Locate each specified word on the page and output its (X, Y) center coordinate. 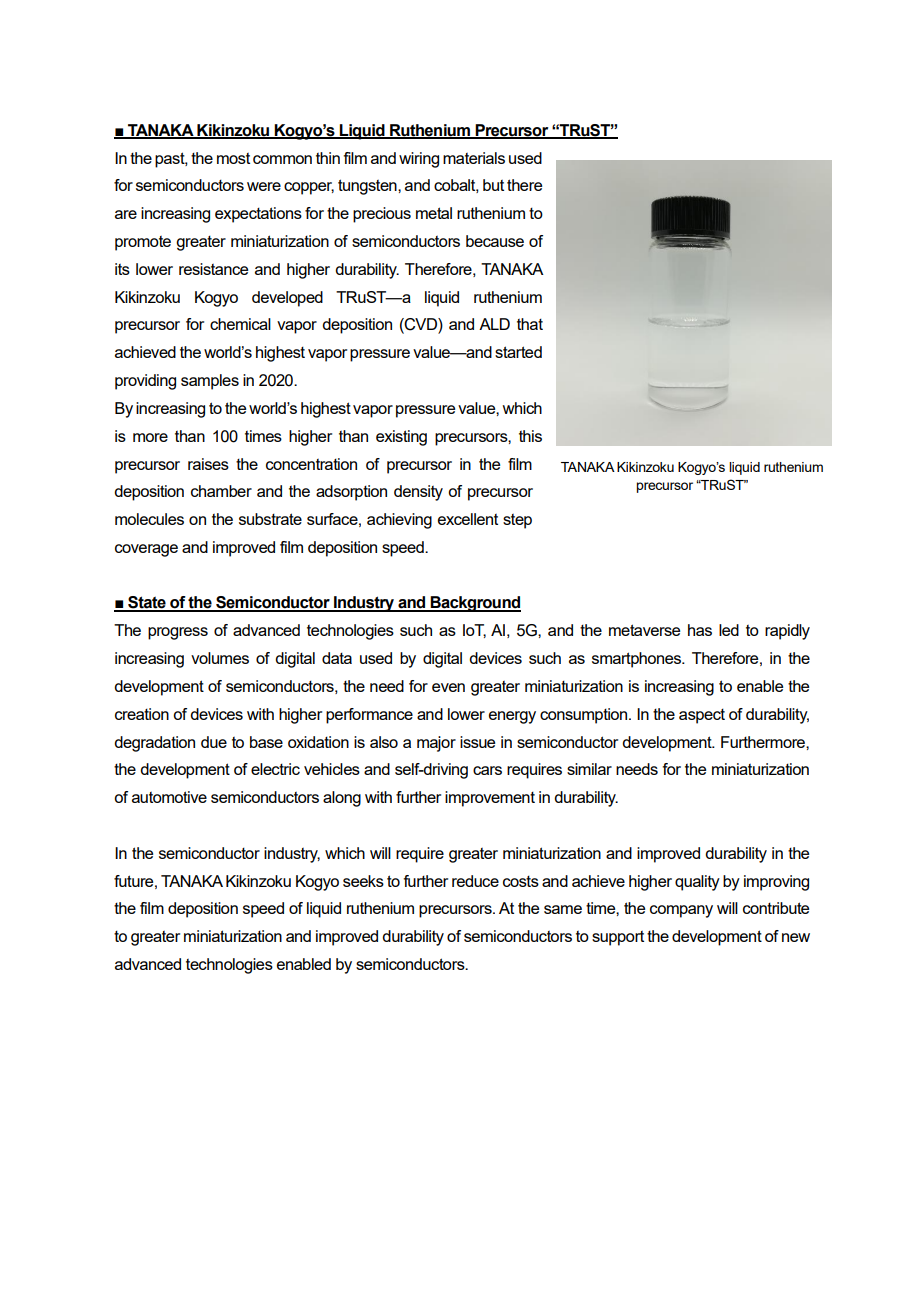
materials (474, 158)
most (233, 158)
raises (208, 464)
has (700, 630)
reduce (475, 881)
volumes (220, 658)
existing (401, 438)
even (448, 687)
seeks (363, 881)
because (495, 241)
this (530, 436)
